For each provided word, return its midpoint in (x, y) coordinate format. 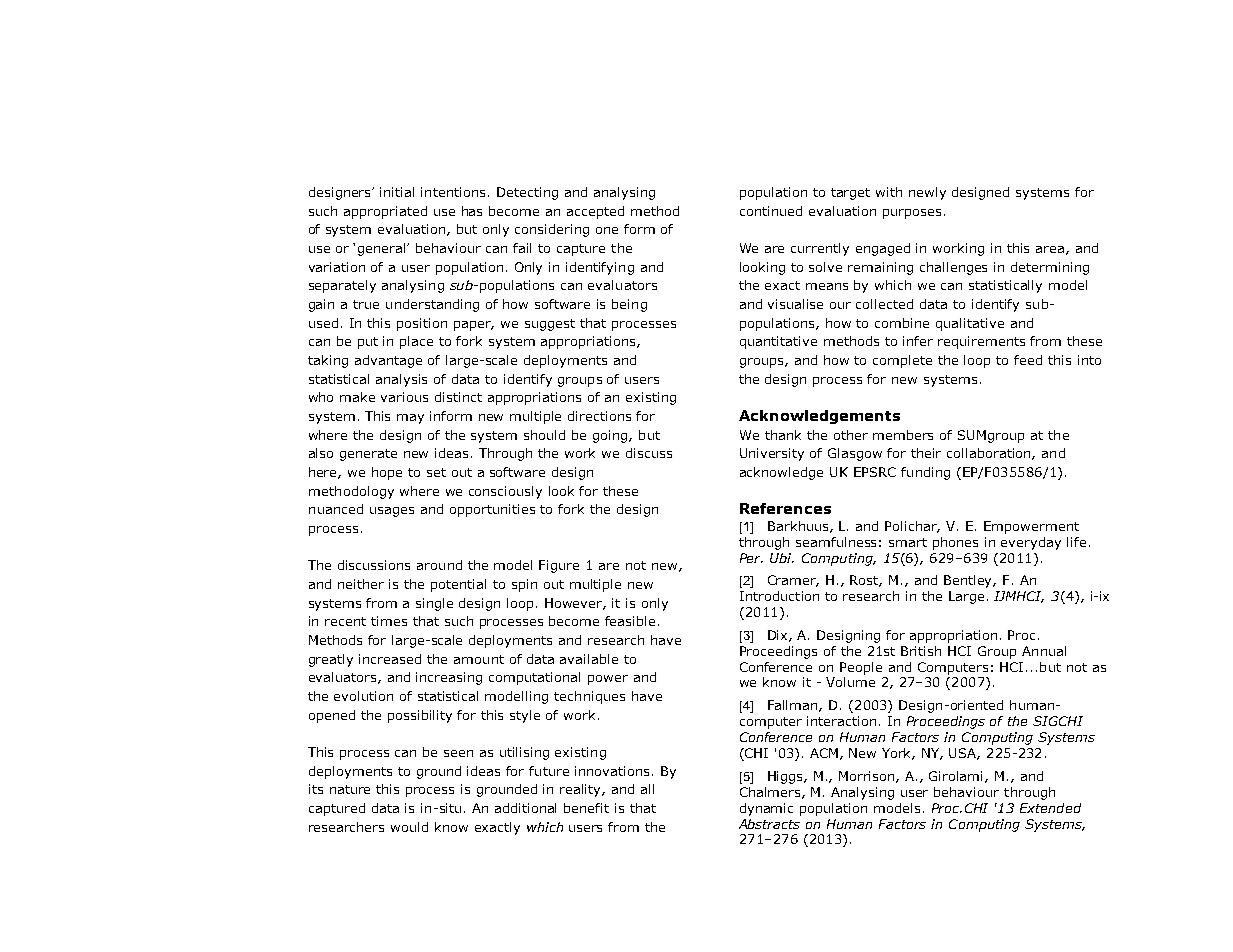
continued (771, 211)
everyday (1031, 543)
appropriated (385, 212)
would (409, 827)
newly (927, 193)
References (785, 508)
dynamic (766, 809)
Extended (1050, 808)
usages (392, 512)
